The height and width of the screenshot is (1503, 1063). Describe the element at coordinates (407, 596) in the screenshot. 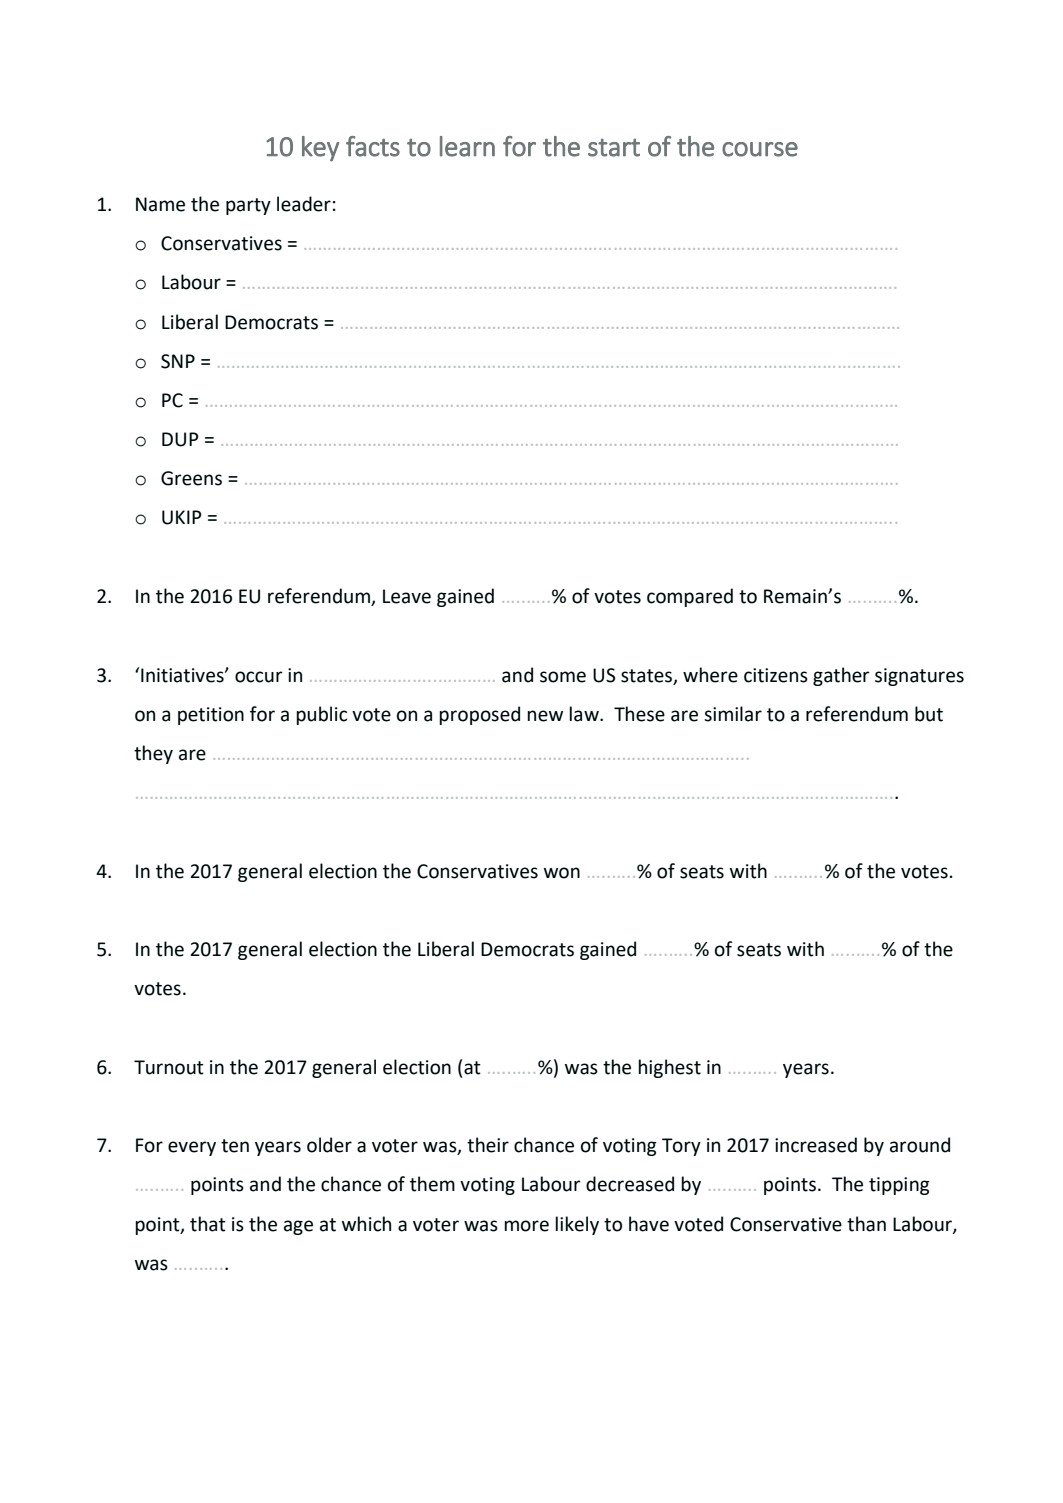

I see `Leave` at that location.
